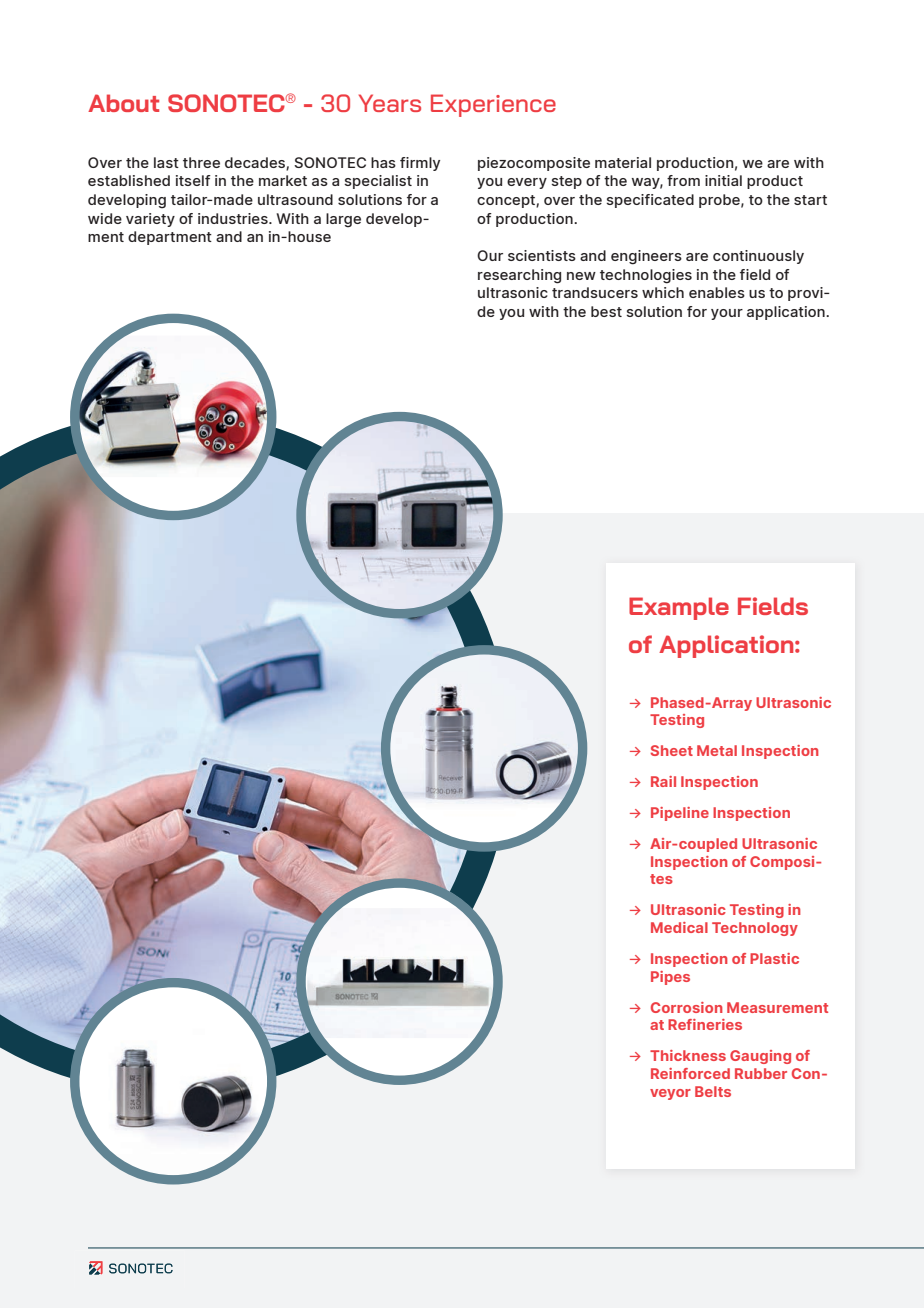  What do you see at coordinates (493, 105) in the page?
I see `Experience` at bounding box center [493, 105].
